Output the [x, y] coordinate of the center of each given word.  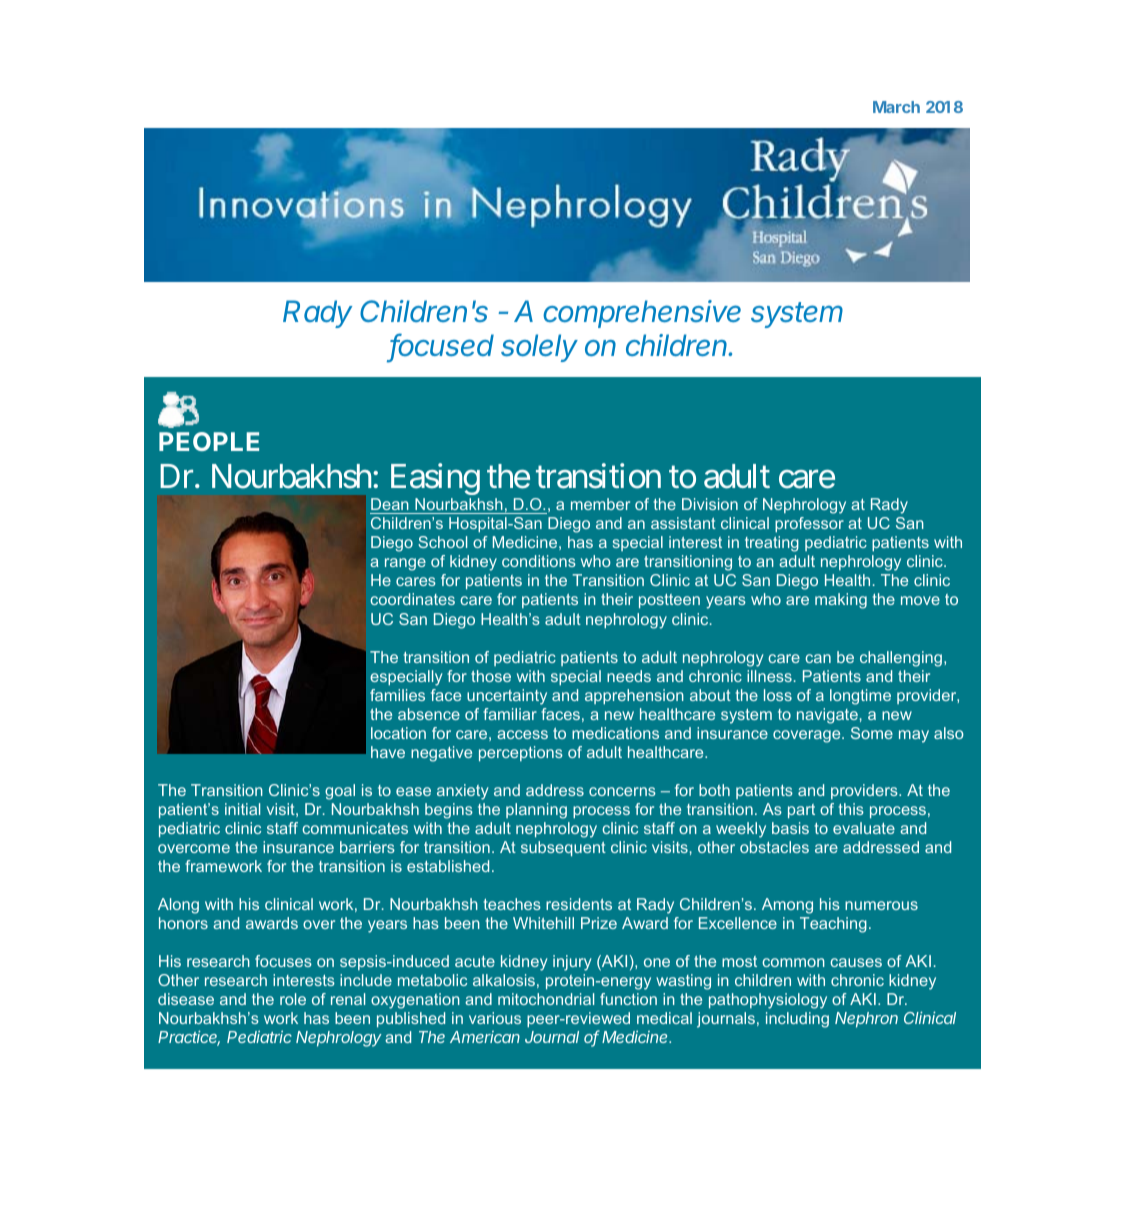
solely [539, 348]
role [293, 999]
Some [872, 733]
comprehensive [642, 314]
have [388, 752]
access [522, 734]
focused [442, 346]
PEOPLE [209, 441]
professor [809, 524]
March [896, 107]
